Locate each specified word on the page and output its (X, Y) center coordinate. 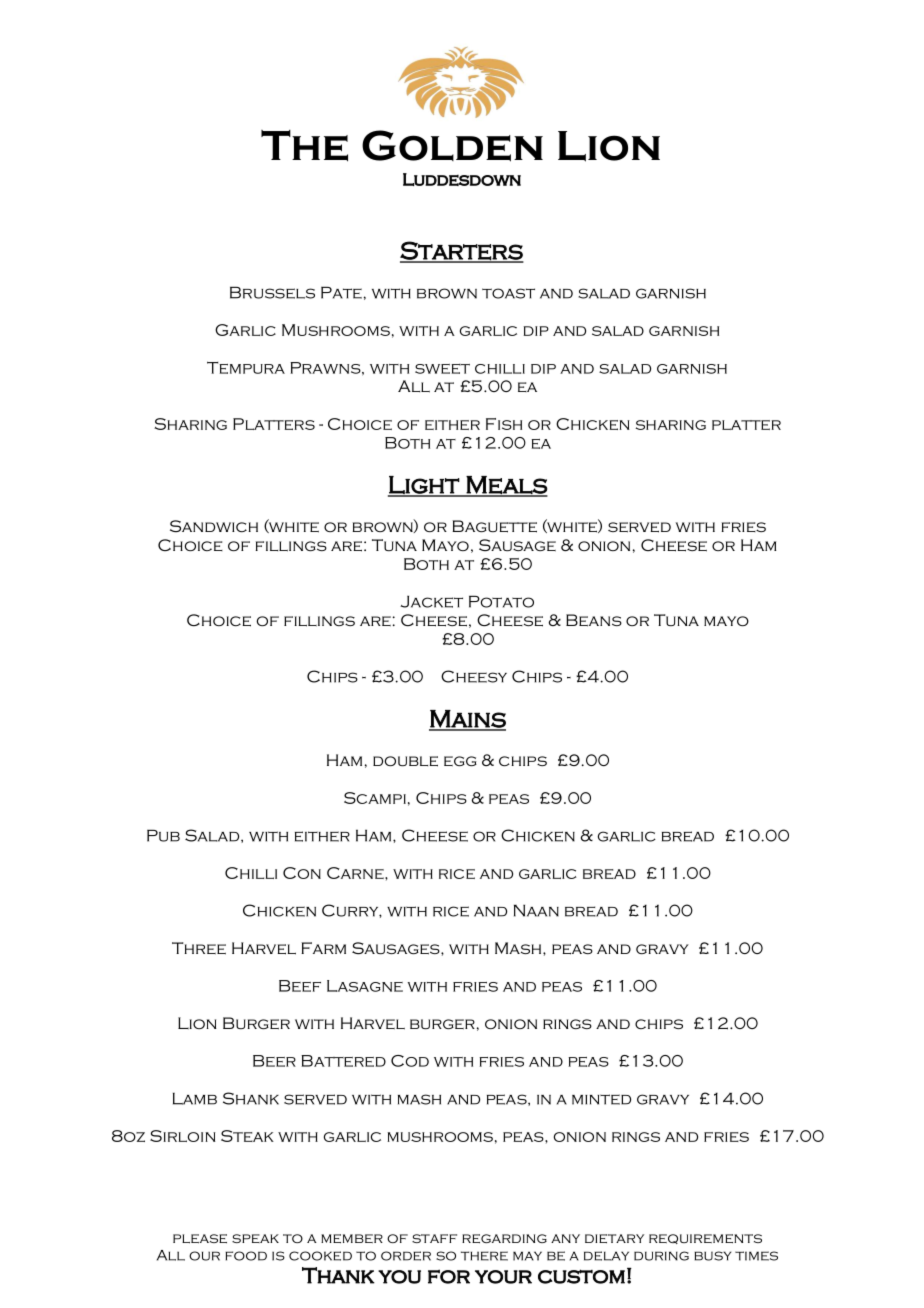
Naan (536, 911)
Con (302, 873)
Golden (452, 146)
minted (601, 1099)
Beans (594, 620)
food (246, 1256)
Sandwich (214, 526)
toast (508, 293)
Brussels (272, 293)
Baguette (494, 526)
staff (434, 1238)
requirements (705, 1239)
